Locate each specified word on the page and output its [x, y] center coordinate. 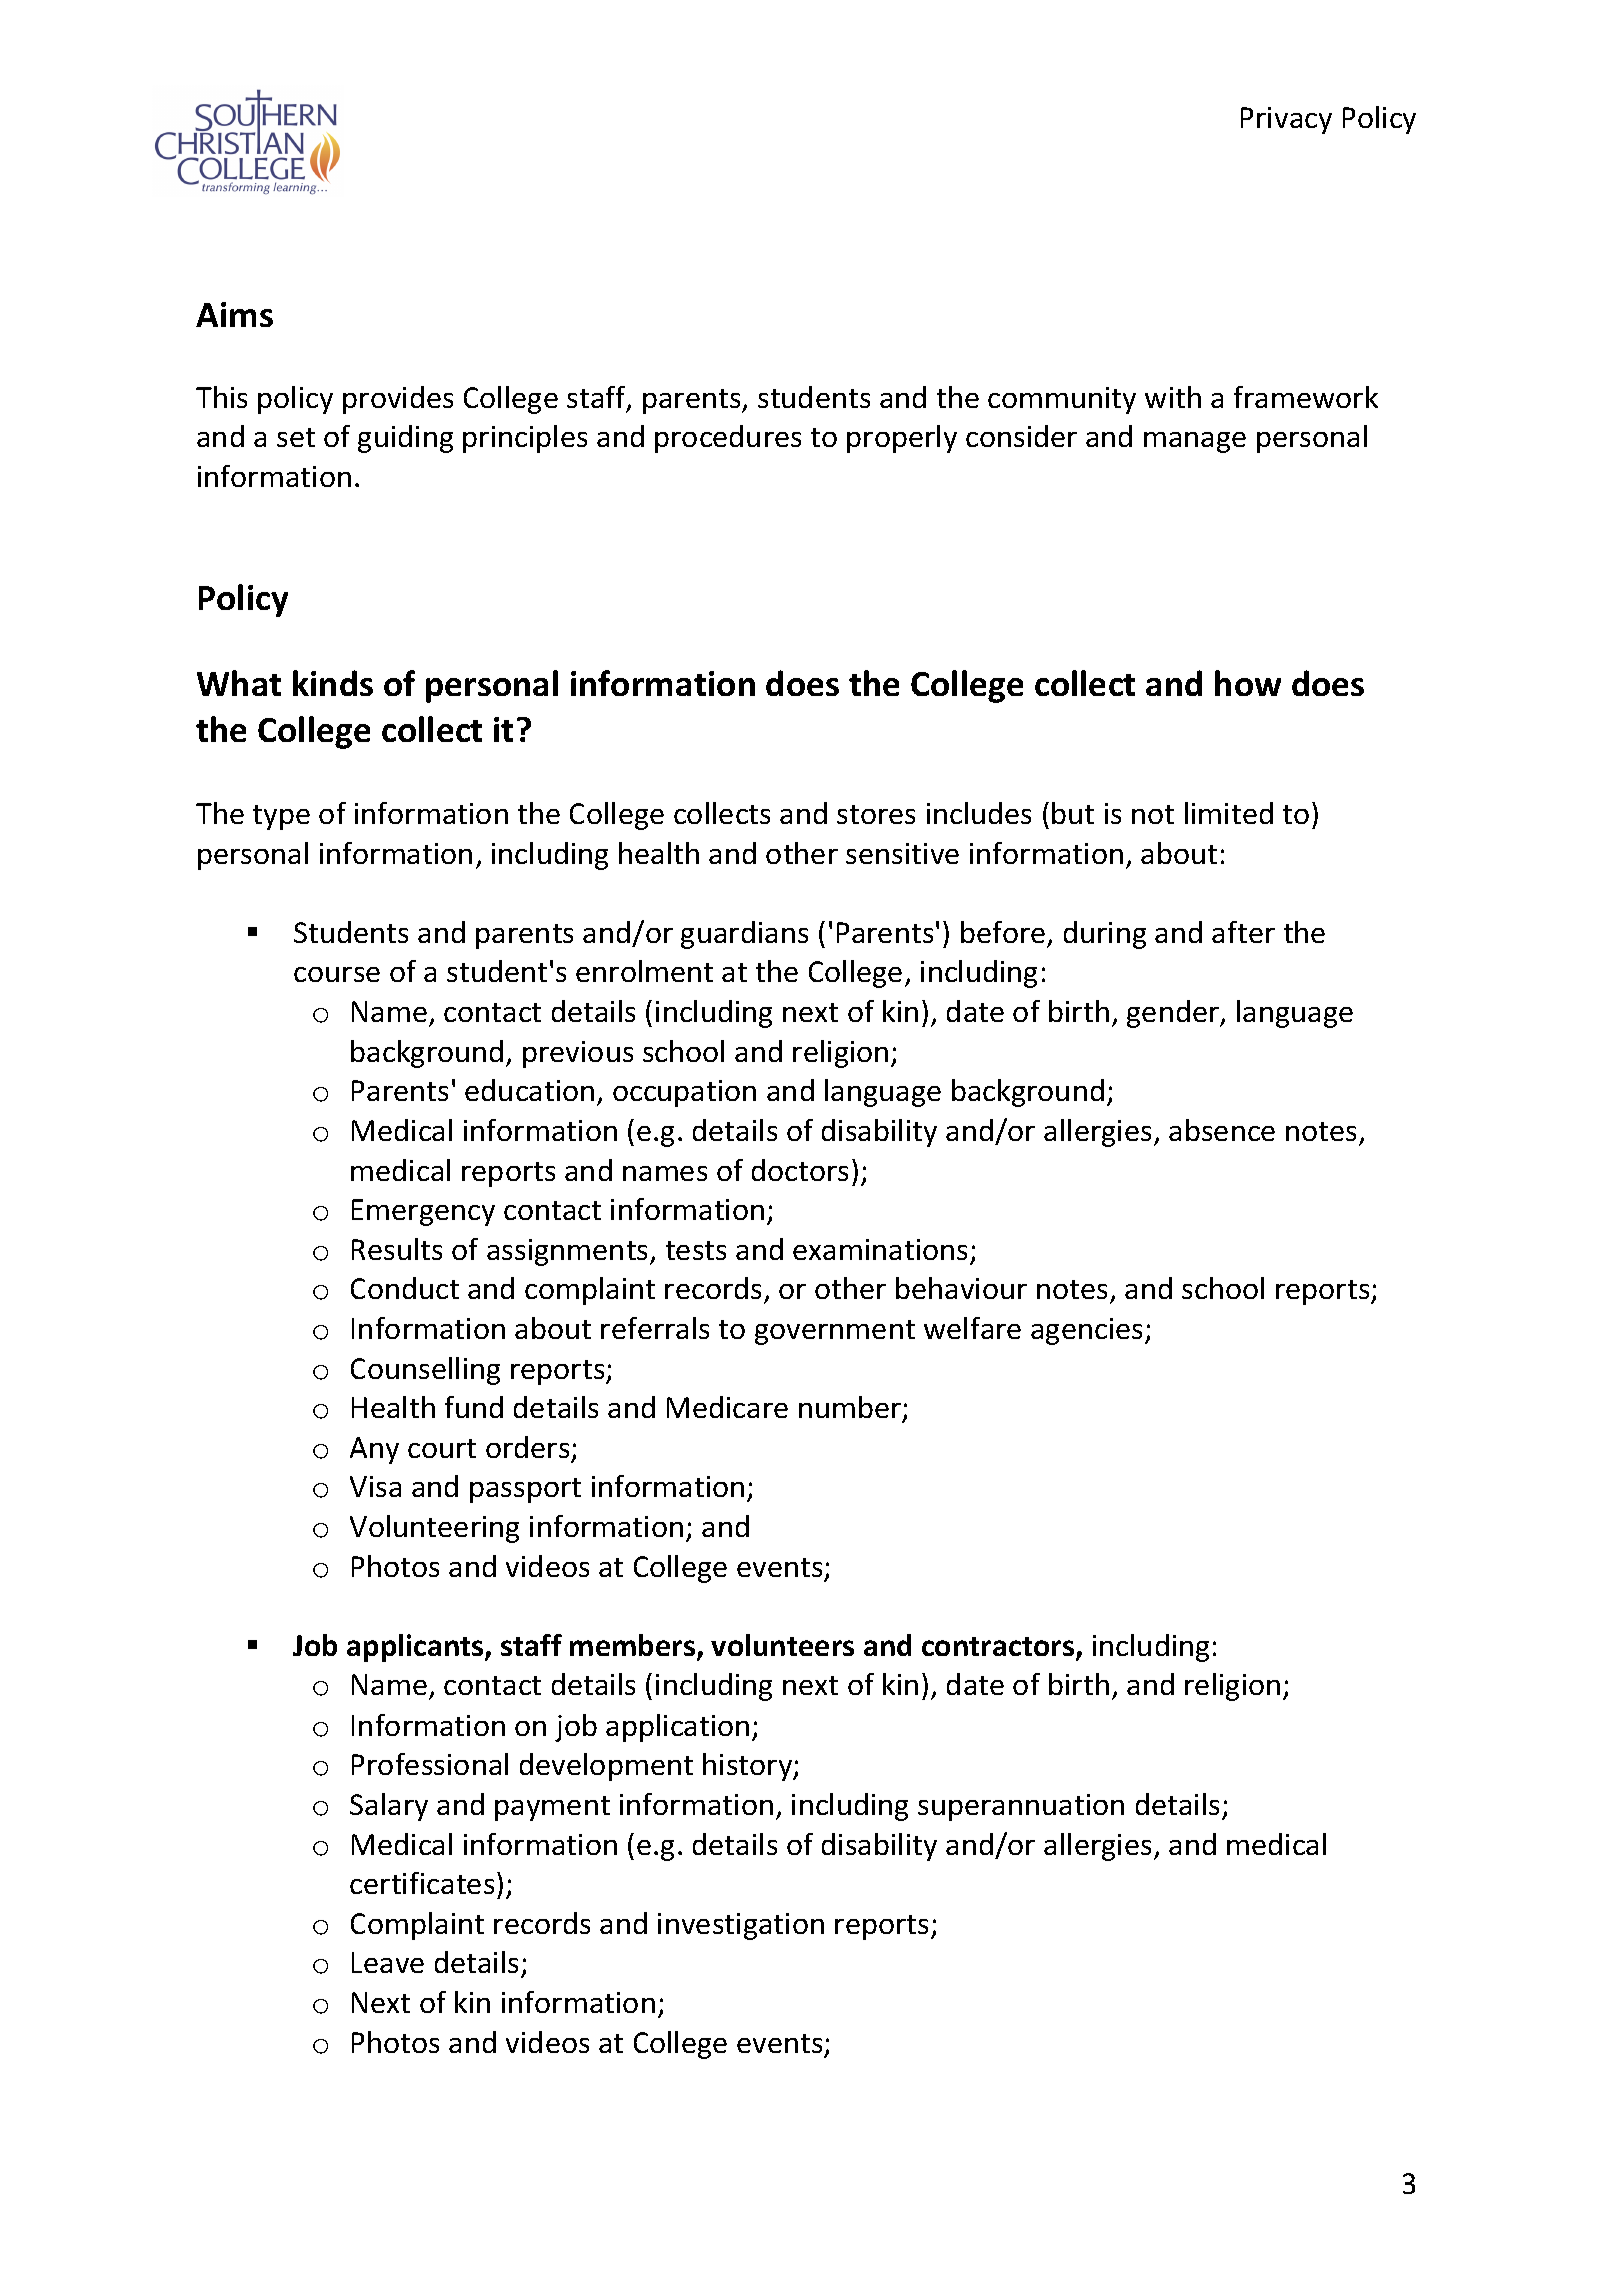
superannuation [1021, 1807]
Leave [388, 1962]
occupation [684, 1093]
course [337, 974]
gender [1174, 1014]
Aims [234, 314]
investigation [741, 1926]
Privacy [1286, 120]
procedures [728, 439]
